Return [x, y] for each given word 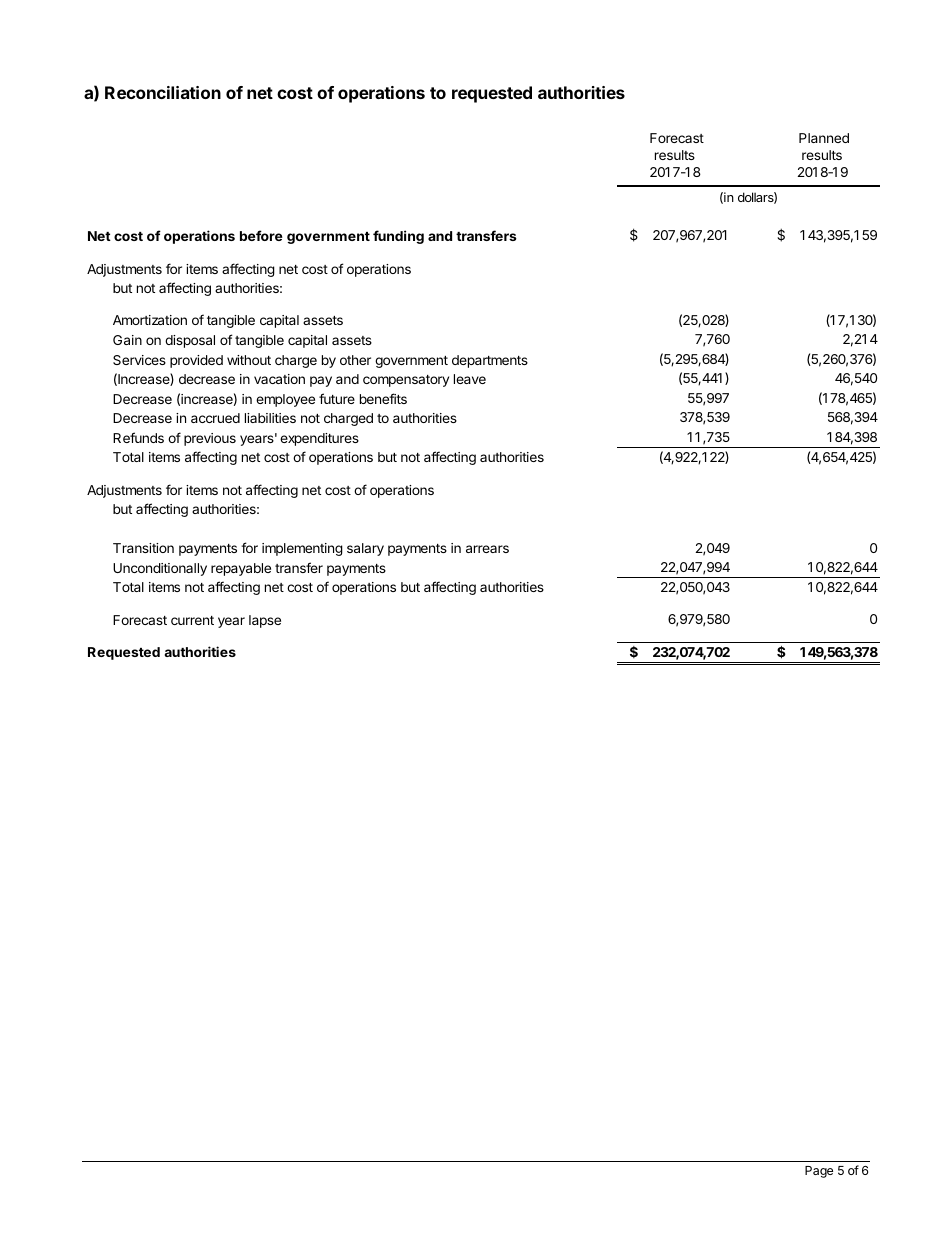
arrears [487, 549]
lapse [265, 621]
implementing [302, 549]
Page [819, 1172]
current [192, 620]
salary [365, 549]
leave [470, 379]
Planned [824, 138]
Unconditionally [160, 569]
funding [398, 237]
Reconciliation [163, 92]
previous [210, 439]
